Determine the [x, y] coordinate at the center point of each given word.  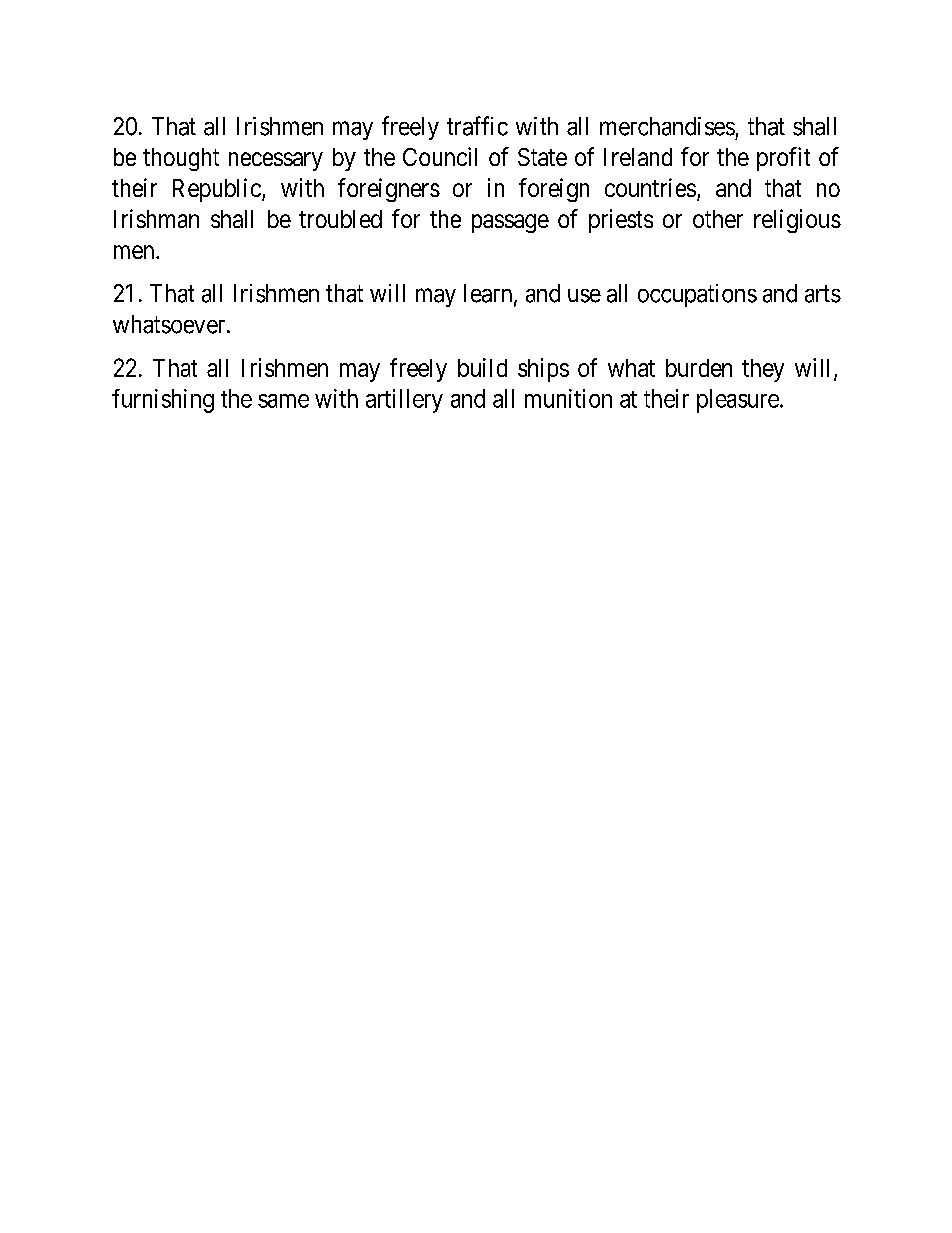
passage [510, 223]
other [718, 219]
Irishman [156, 218]
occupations [697, 295]
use [584, 296]
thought [181, 159]
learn [489, 294]
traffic [477, 126]
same [283, 401]
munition [568, 398]
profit [783, 159]
